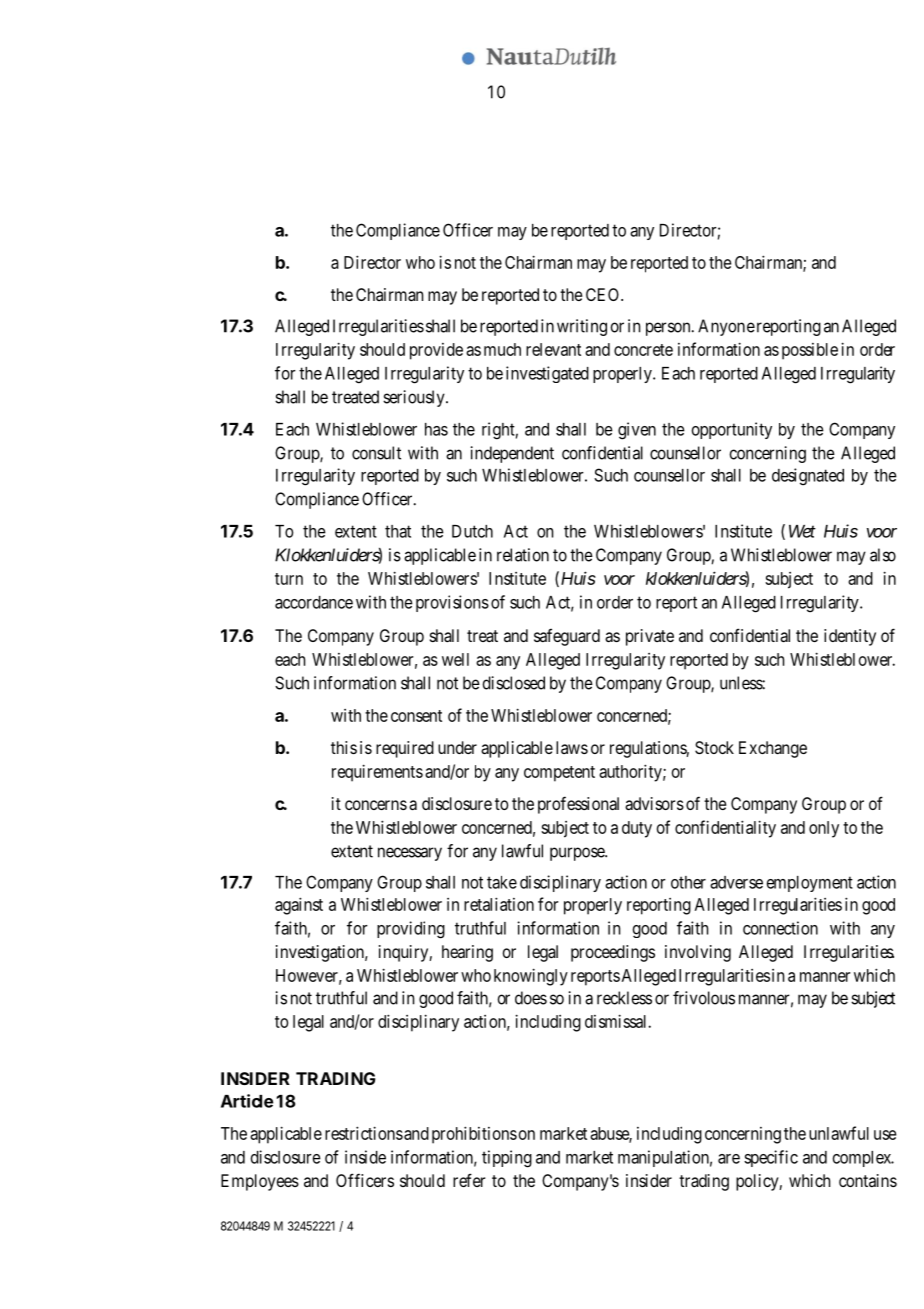 The height and width of the document is (1309, 924). Describe the element at coordinates (771, 1158) in the document. I see `specific` at that location.
